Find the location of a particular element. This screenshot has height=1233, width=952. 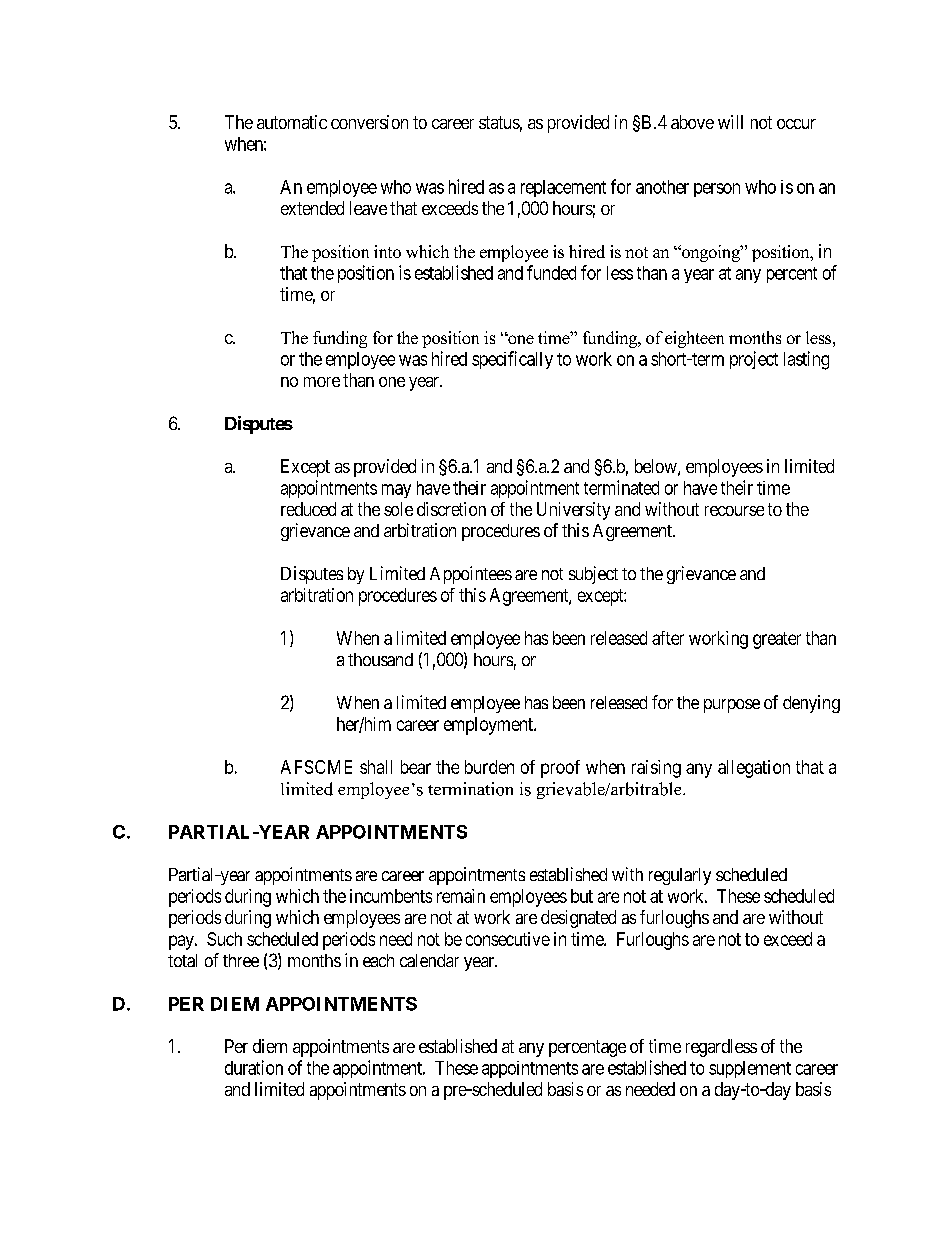

shall is located at coordinates (376, 767).
